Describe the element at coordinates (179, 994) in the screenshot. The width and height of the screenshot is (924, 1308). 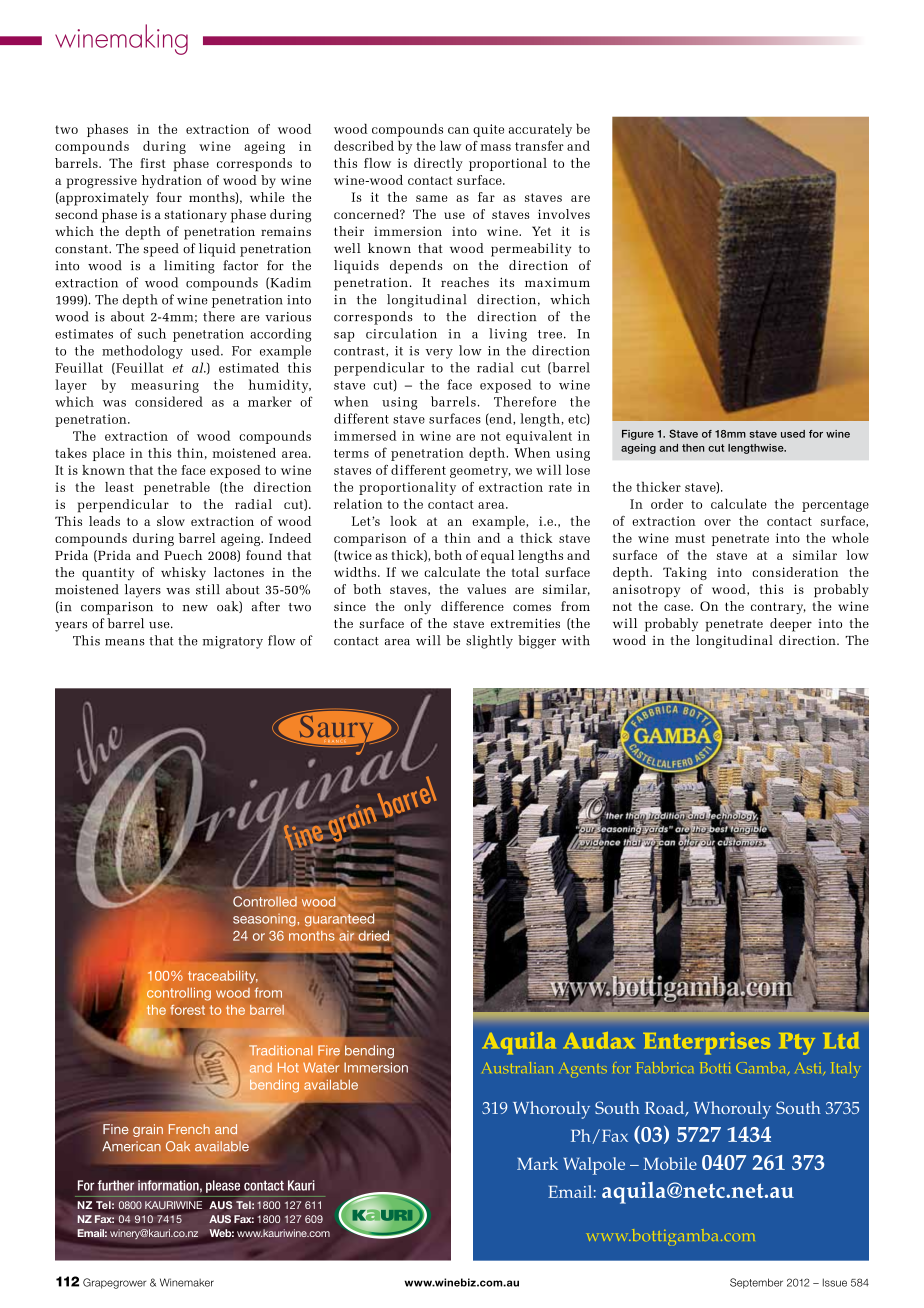
I see `controlling` at that location.
